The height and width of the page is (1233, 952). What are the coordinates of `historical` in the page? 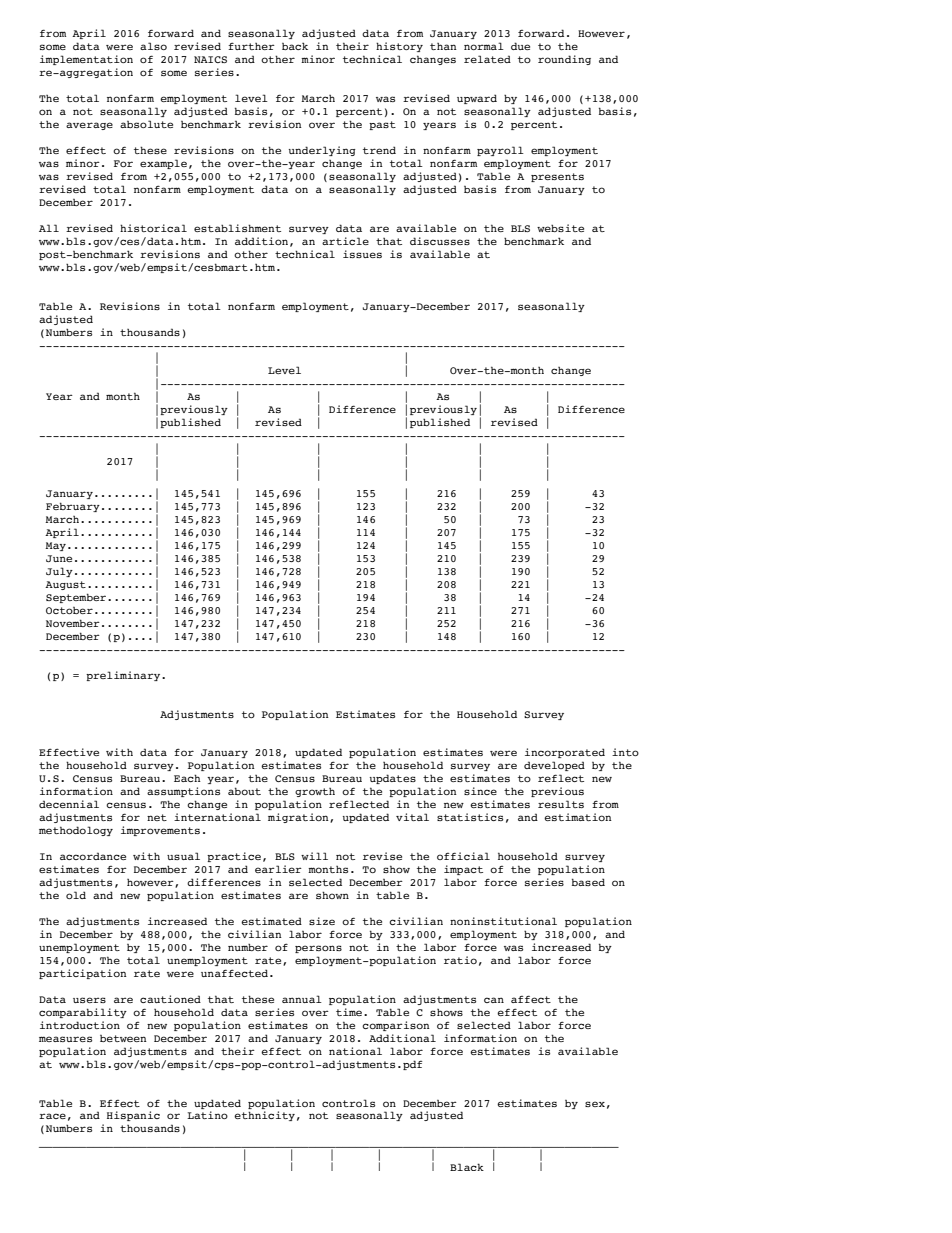 It's located at (153, 228).
